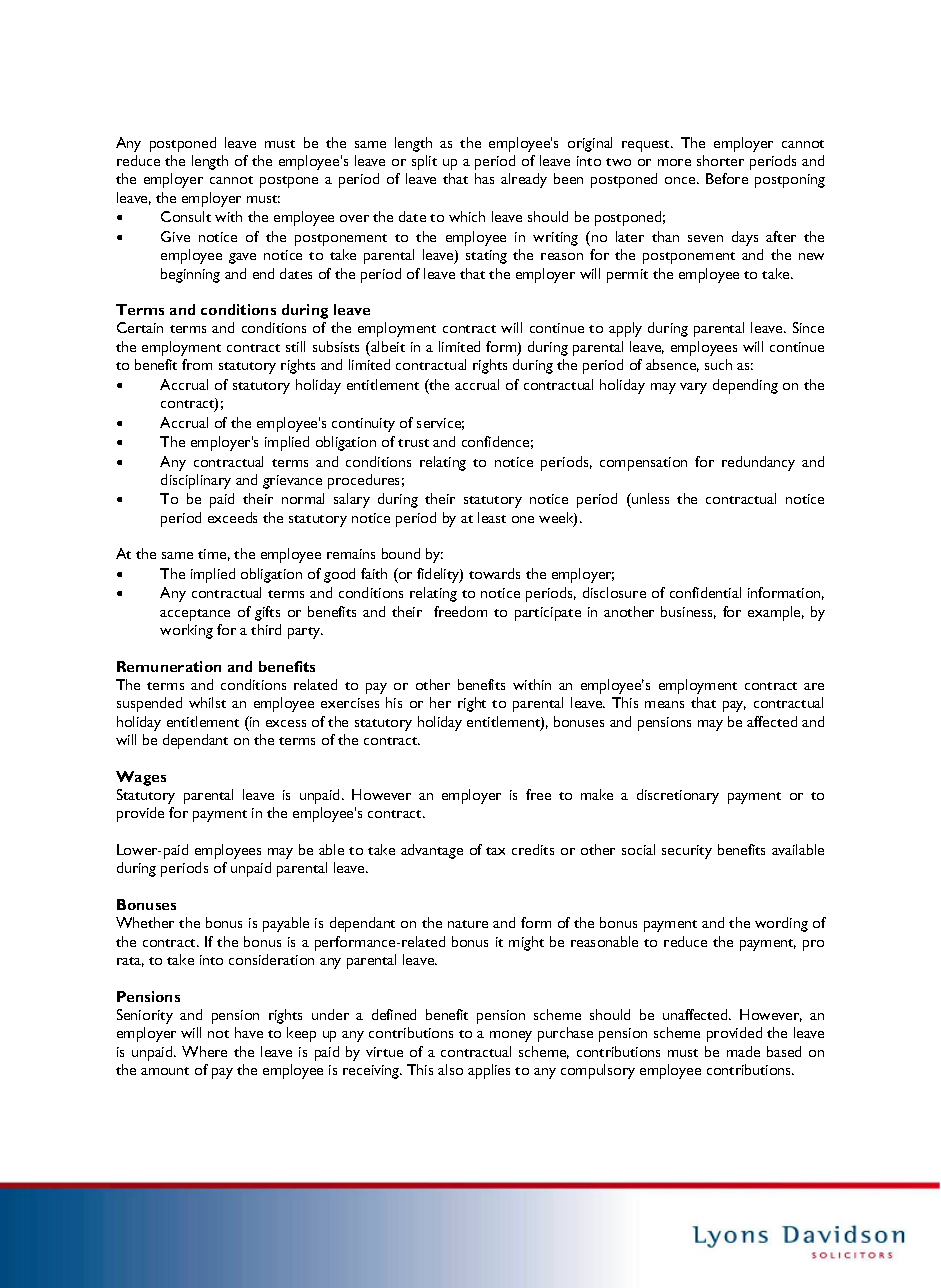 This screenshot has width=941, height=1288. What do you see at coordinates (678, 796) in the screenshot?
I see `discretionary` at bounding box center [678, 796].
